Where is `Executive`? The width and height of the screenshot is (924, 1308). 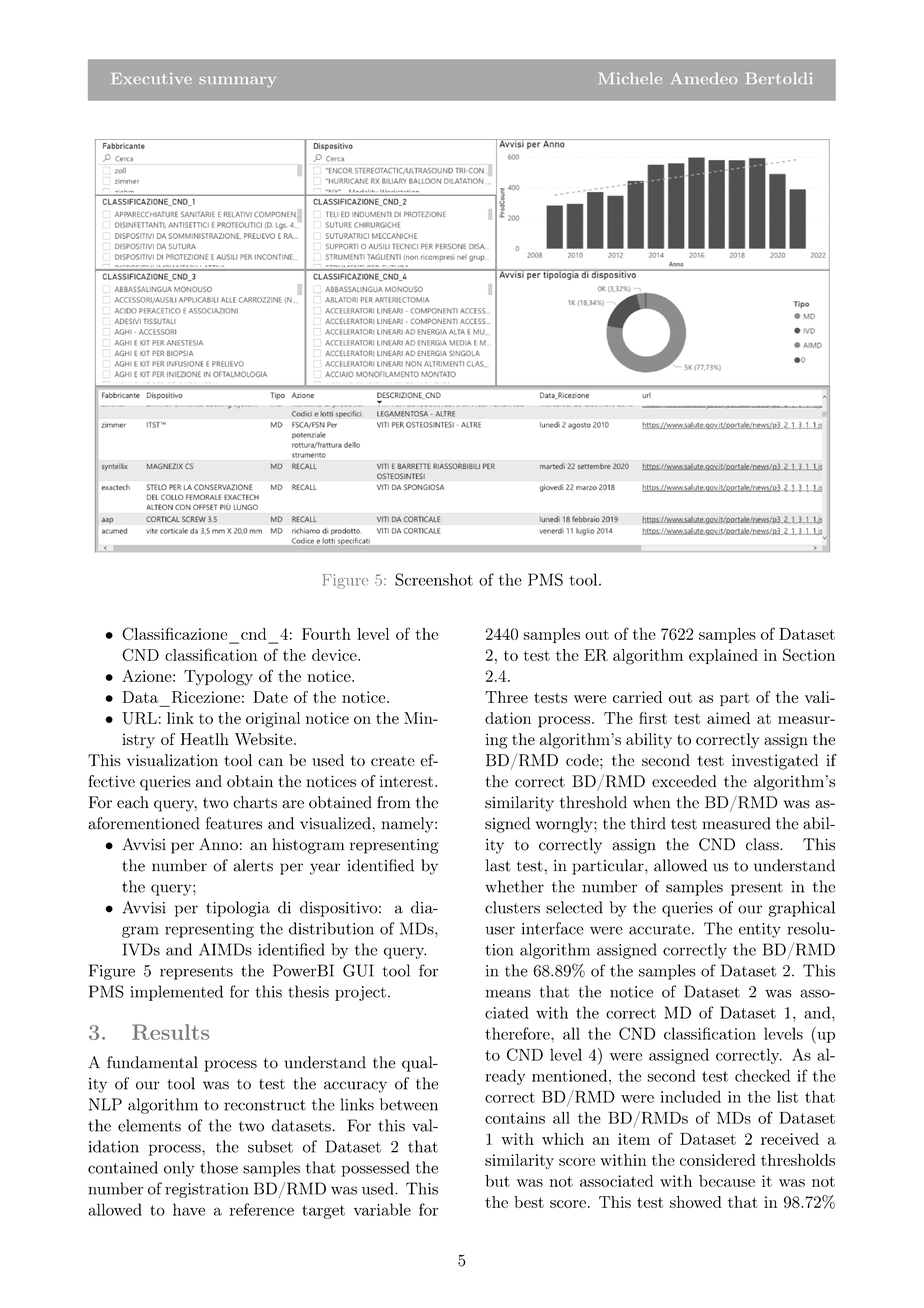
Executive is located at coordinates (152, 78).
